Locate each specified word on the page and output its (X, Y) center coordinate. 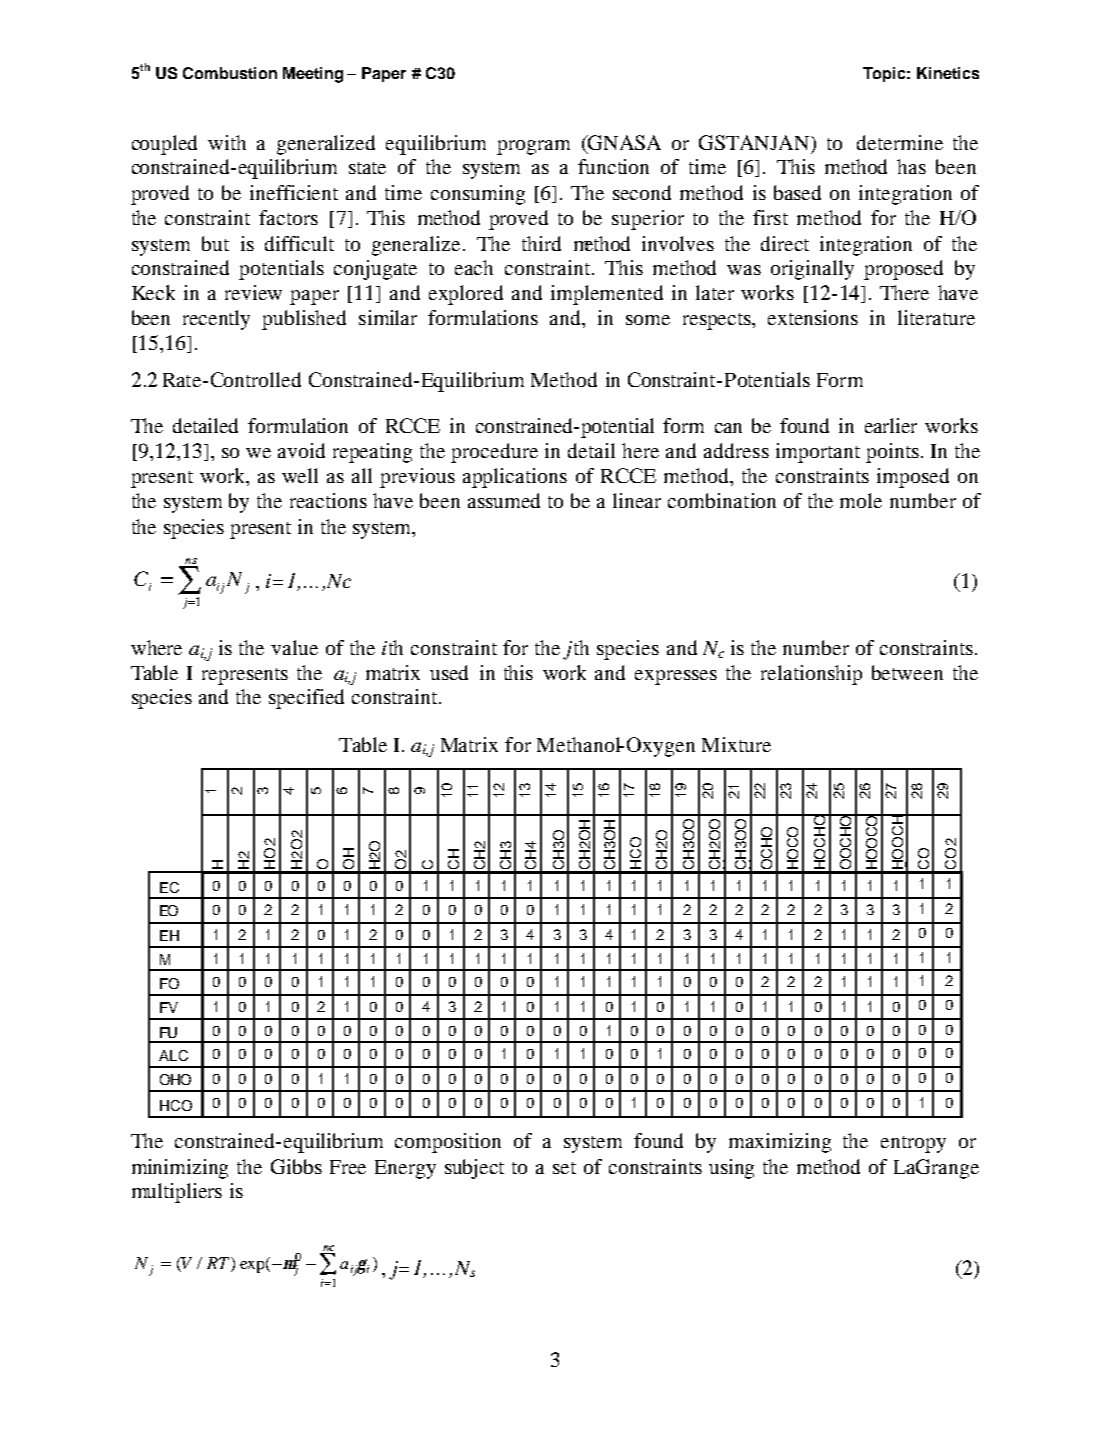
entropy (913, 1144)
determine (900, 142)
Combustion (230, 73)
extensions (813, 317)
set (564, 1168)
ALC (173, 1055)
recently (216, 320)
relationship (811, 675)
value (294, 647)
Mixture (736, 744)
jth (576, 650)
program (533, 147)
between (907, 672)
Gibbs (296, 1166)
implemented (607, 295)
